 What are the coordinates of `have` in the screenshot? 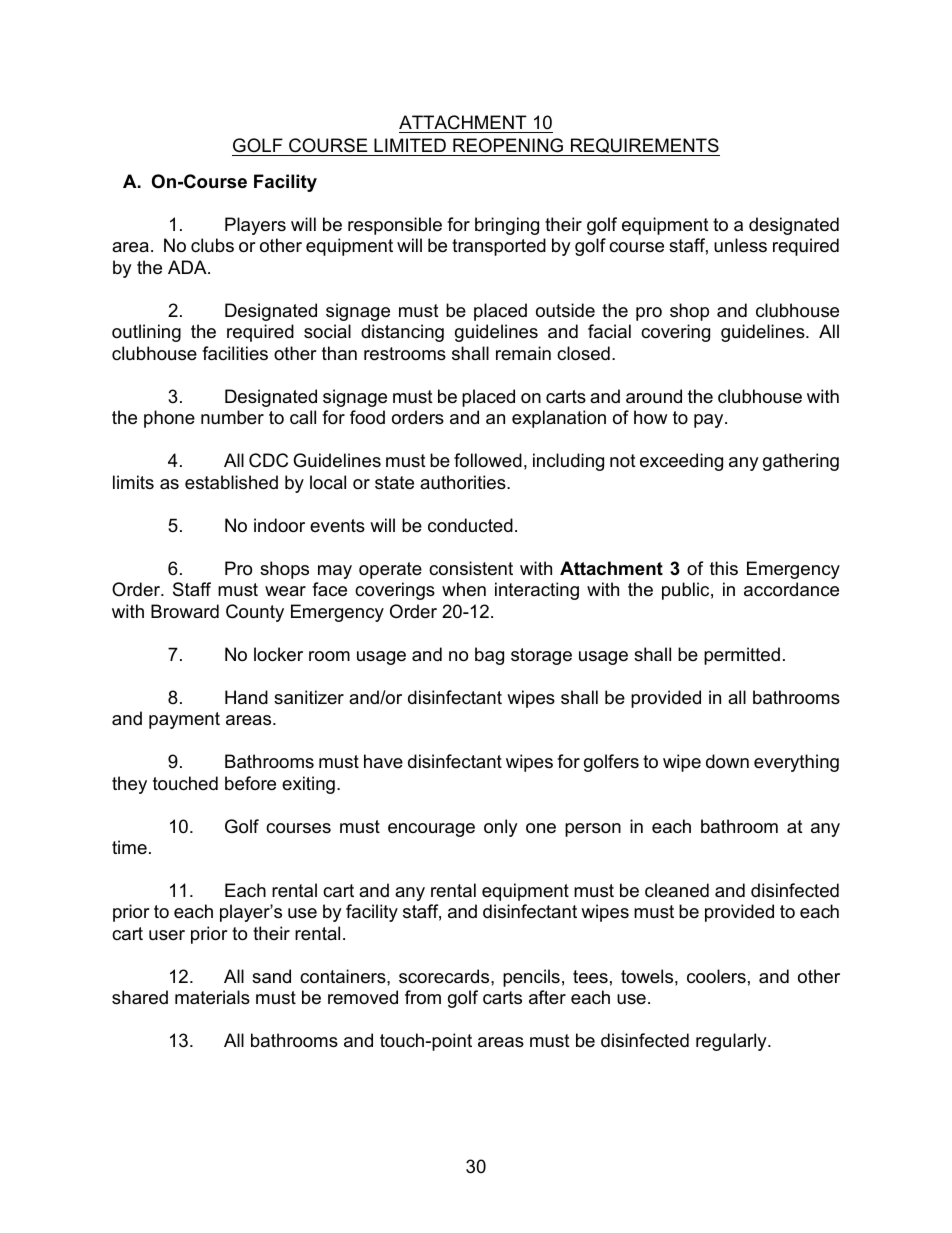 It's located at (383, 761).
